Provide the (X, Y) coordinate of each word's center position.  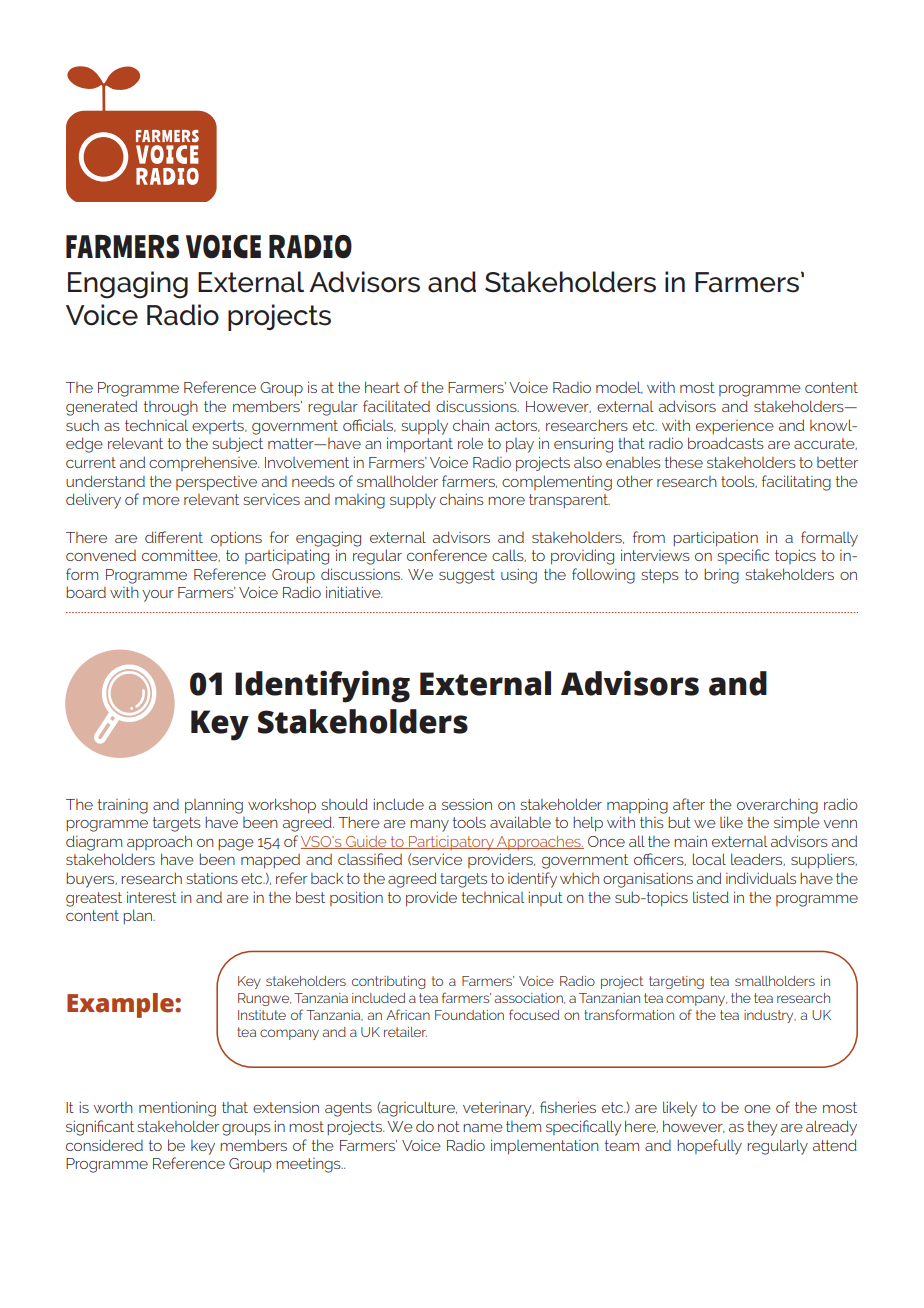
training (123, 806)
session (467, 804)
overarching (777, 806)
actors (517, 426)
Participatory (451, 843)
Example (121, 1005)
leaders (758, 859)
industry (770, 1016)
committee (181, 555)
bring (721, 576)
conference (447, 555)
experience (735, 427)
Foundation (469, 1015)
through (171, 408)
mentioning (177, 1109)
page (236, 845)
